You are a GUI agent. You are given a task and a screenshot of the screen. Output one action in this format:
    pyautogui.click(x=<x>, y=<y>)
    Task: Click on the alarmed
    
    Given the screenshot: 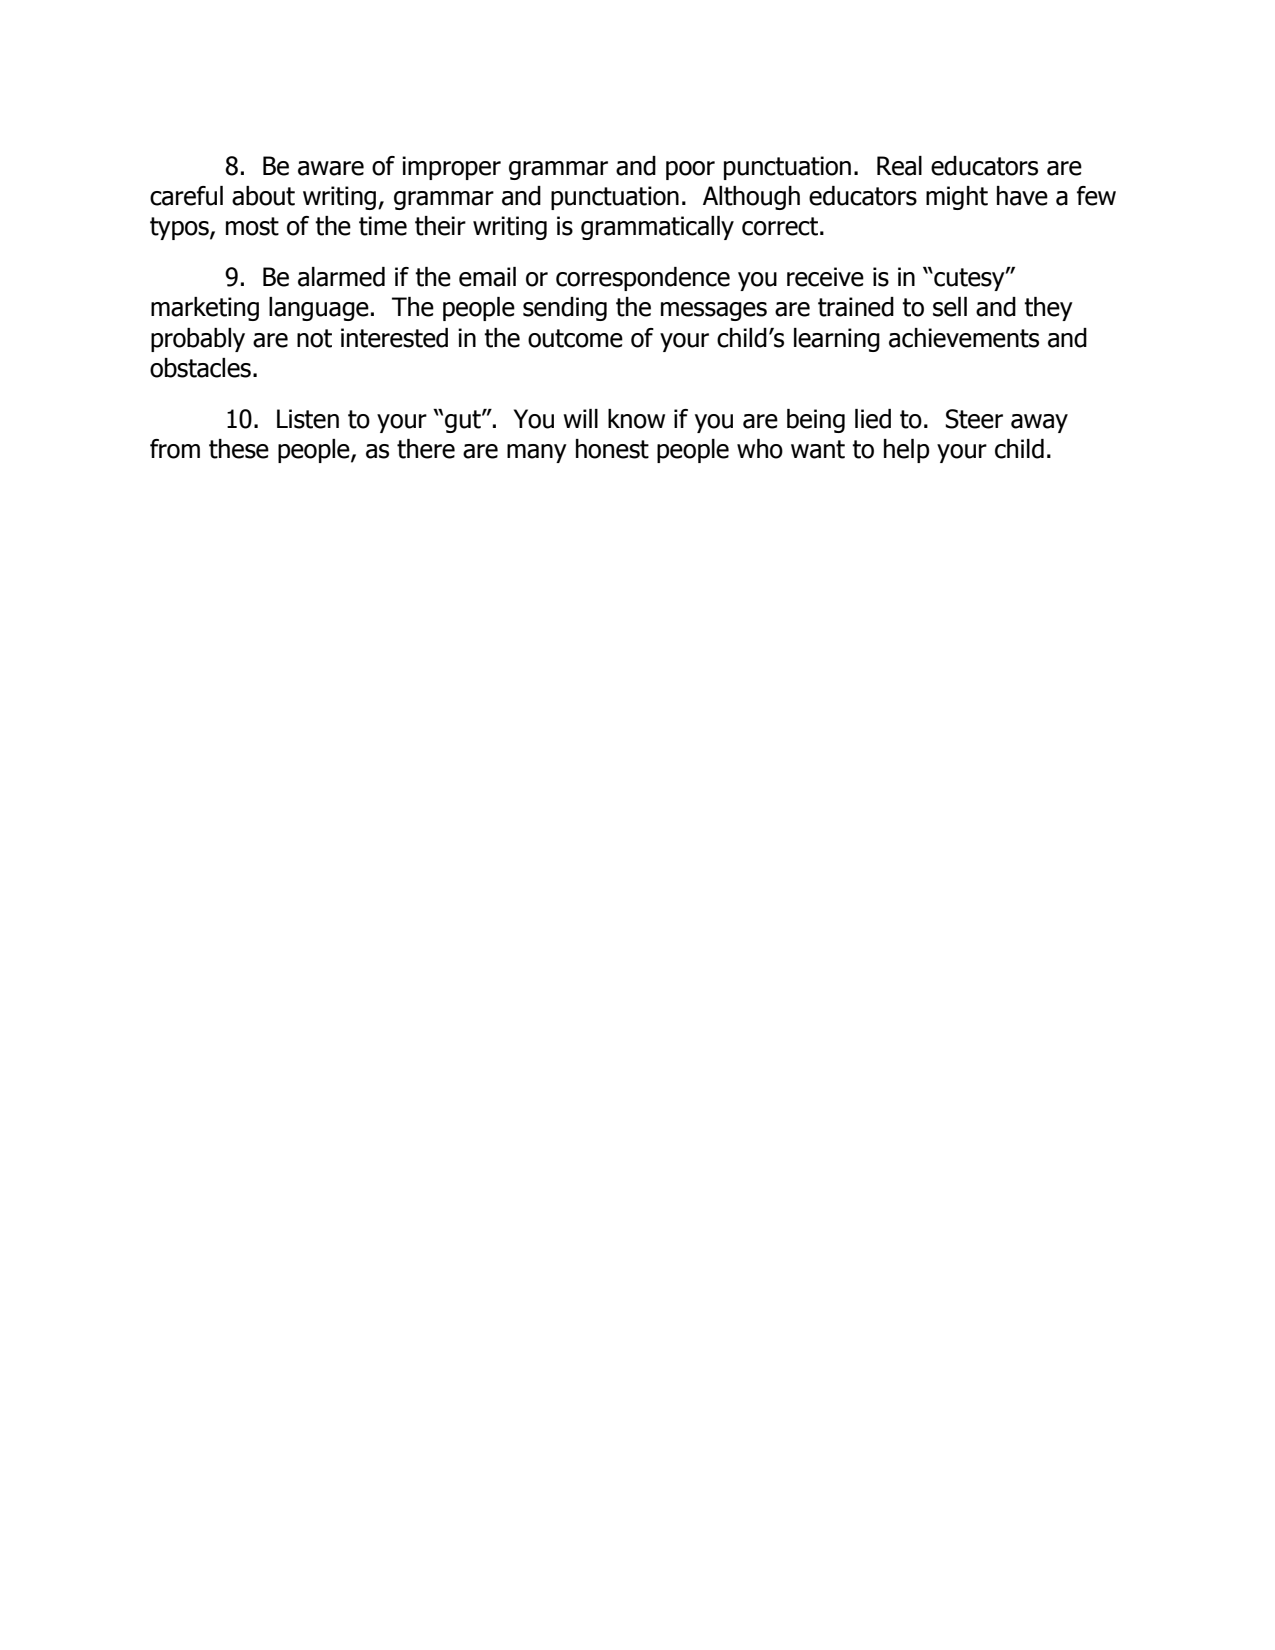 What is the action you would take?
    pyautogui.click(x=341, y=277)
